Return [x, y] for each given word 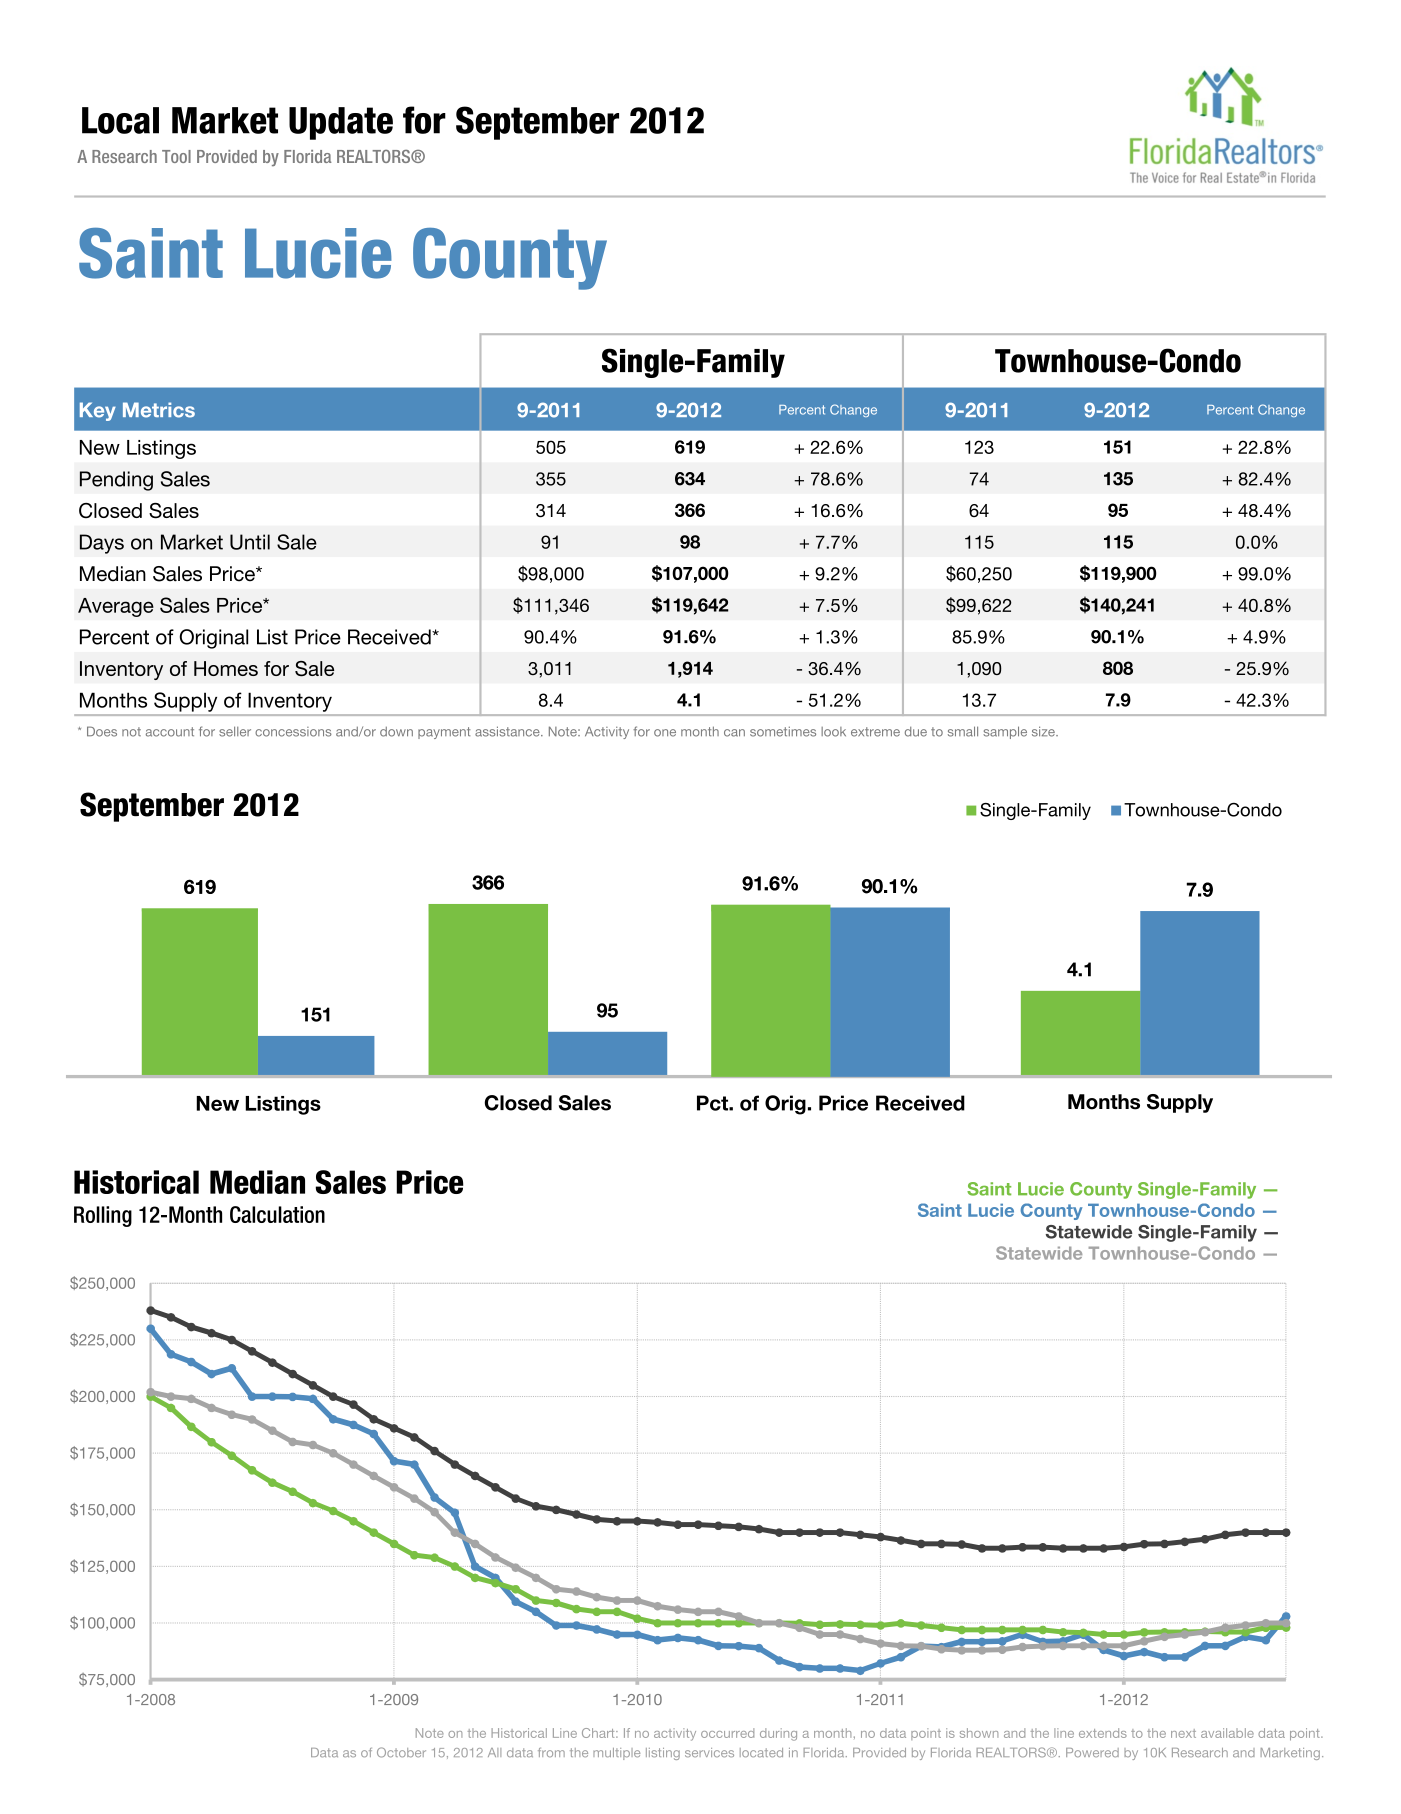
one [665, 733]
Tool [176, 156]
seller [235, 731]
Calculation [277, 1214]
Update [341, 123]
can [734, 733]
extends [1103, 1733]
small [963, 731]
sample [1005, 732]
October [401, 1752]
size [1044, 731]
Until [250, 542]
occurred [727, 1733]
